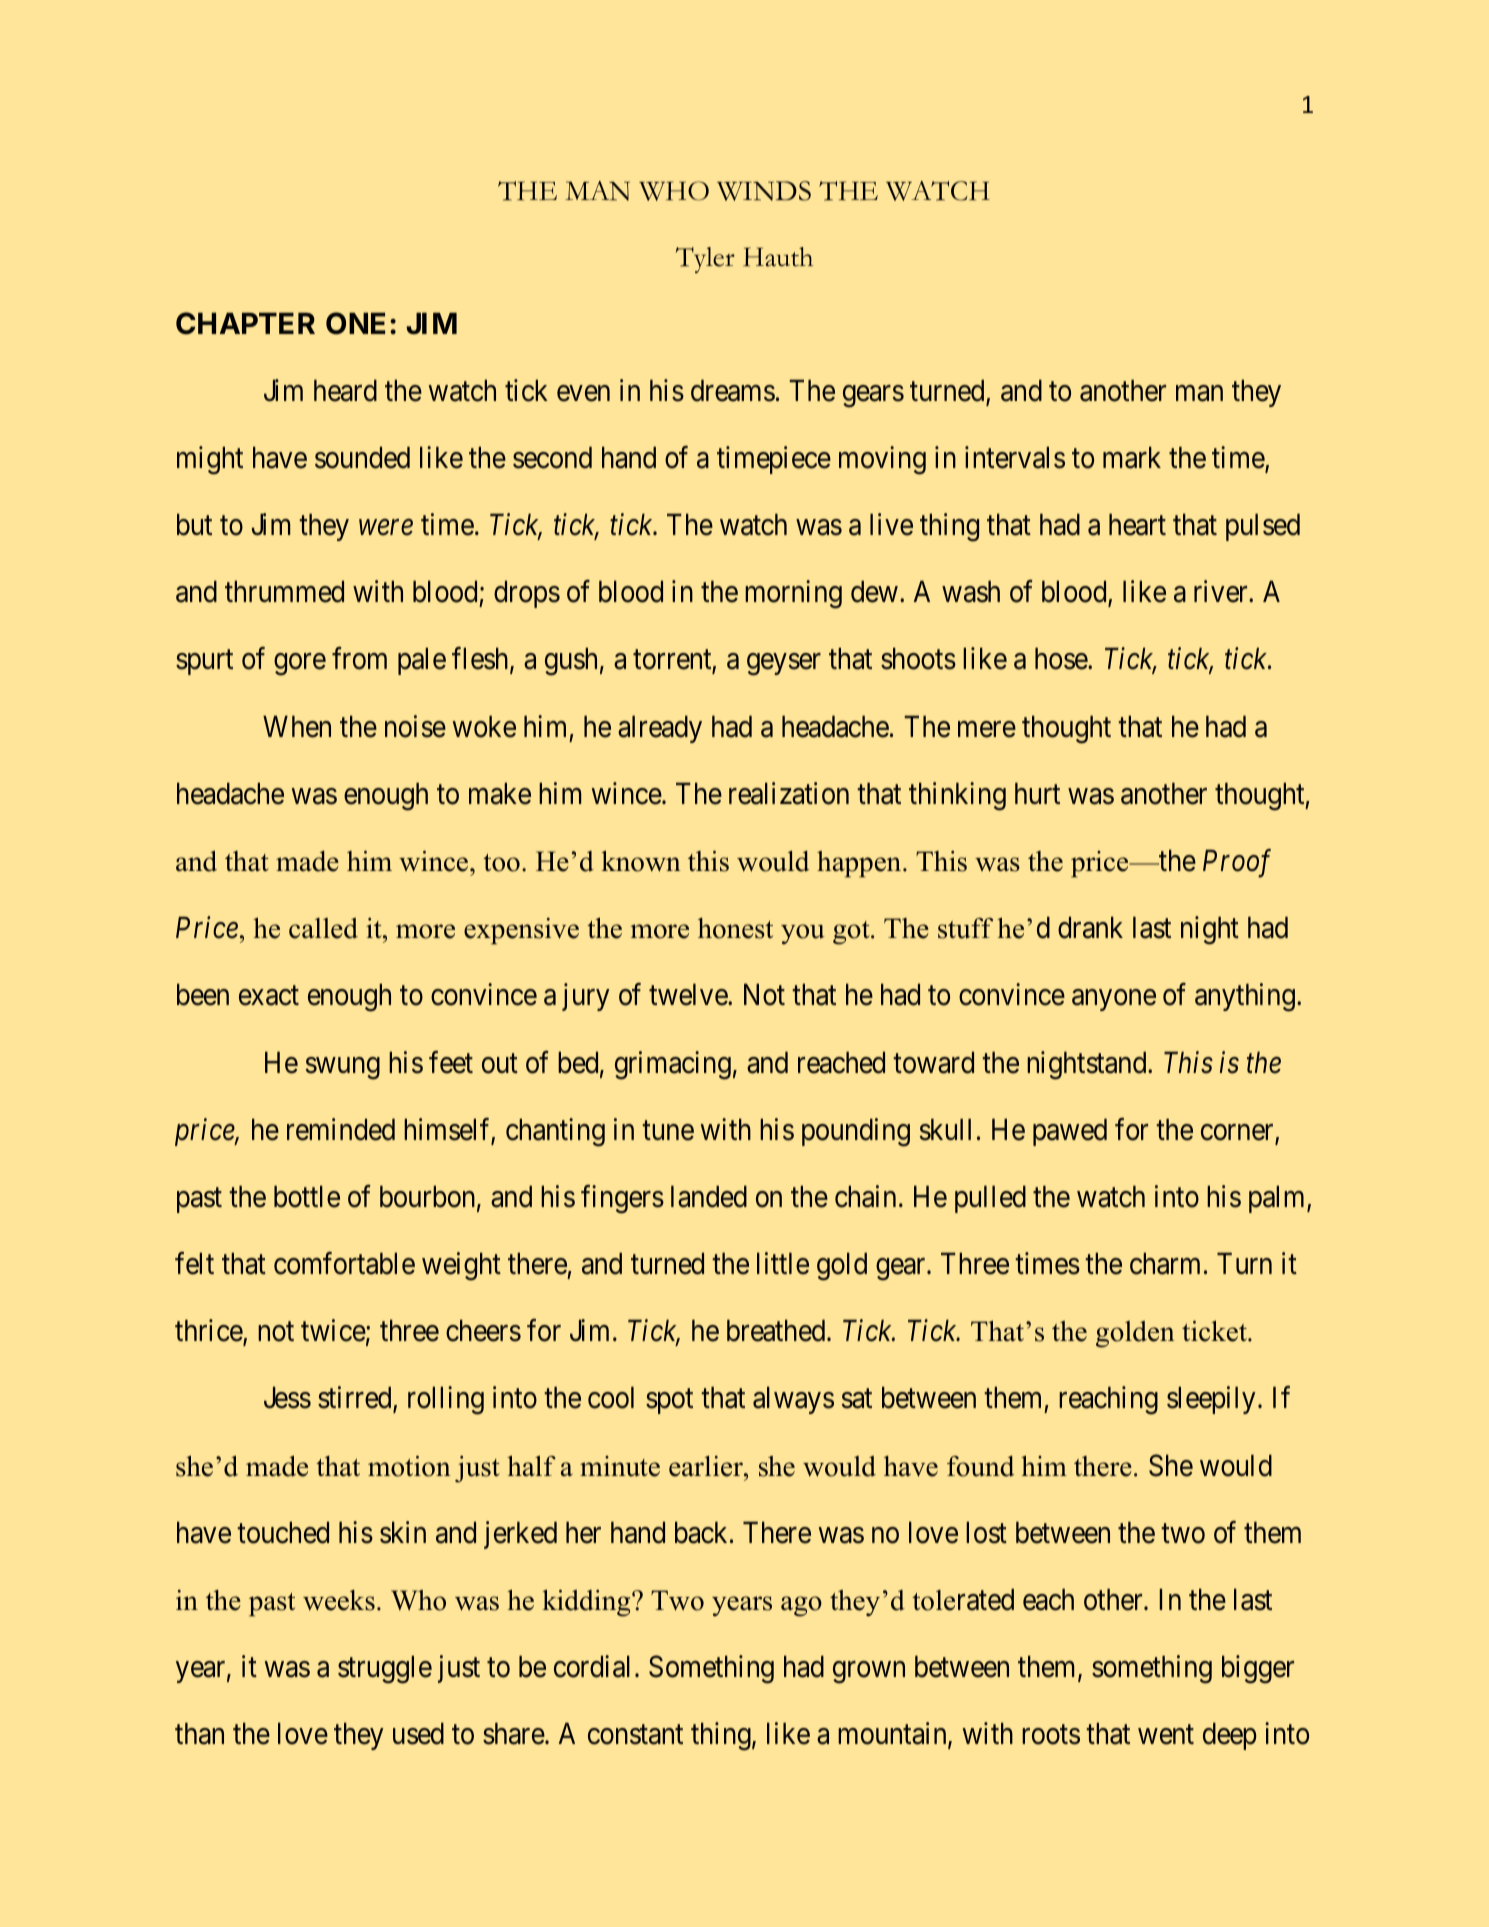  What do you see at coordinates (1132, 457) in the image?
I see `mark` at bounding box center [1132, 457].
